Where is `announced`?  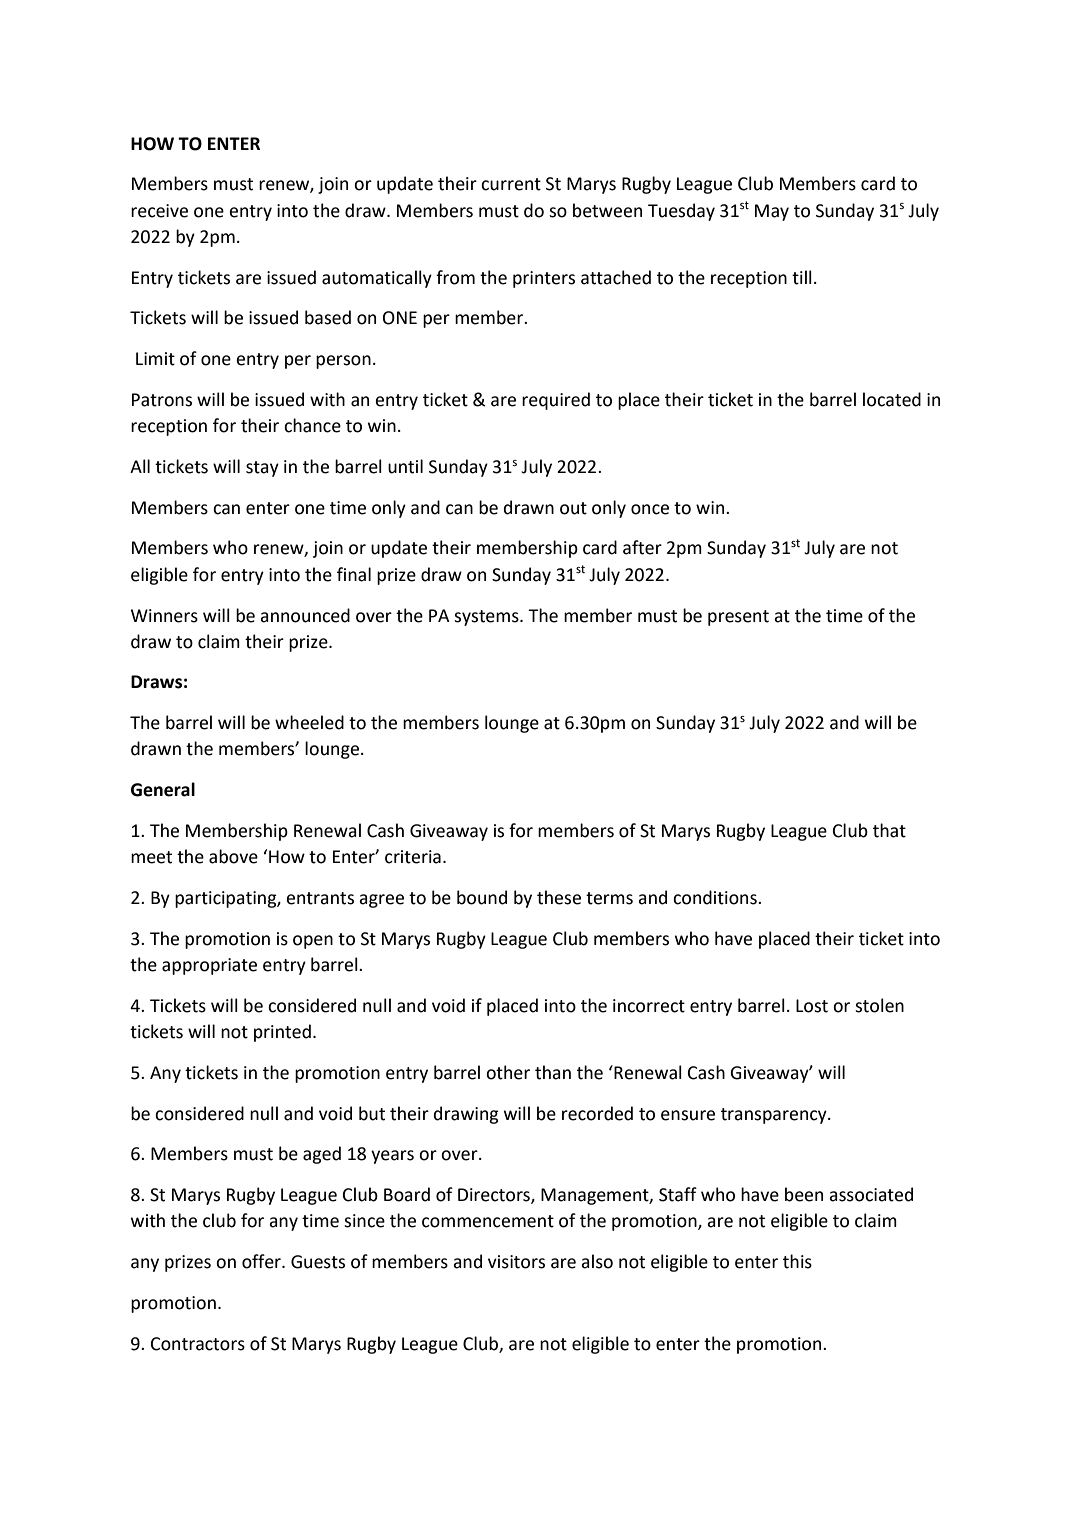 announced is located at coordinates (305, 615).
